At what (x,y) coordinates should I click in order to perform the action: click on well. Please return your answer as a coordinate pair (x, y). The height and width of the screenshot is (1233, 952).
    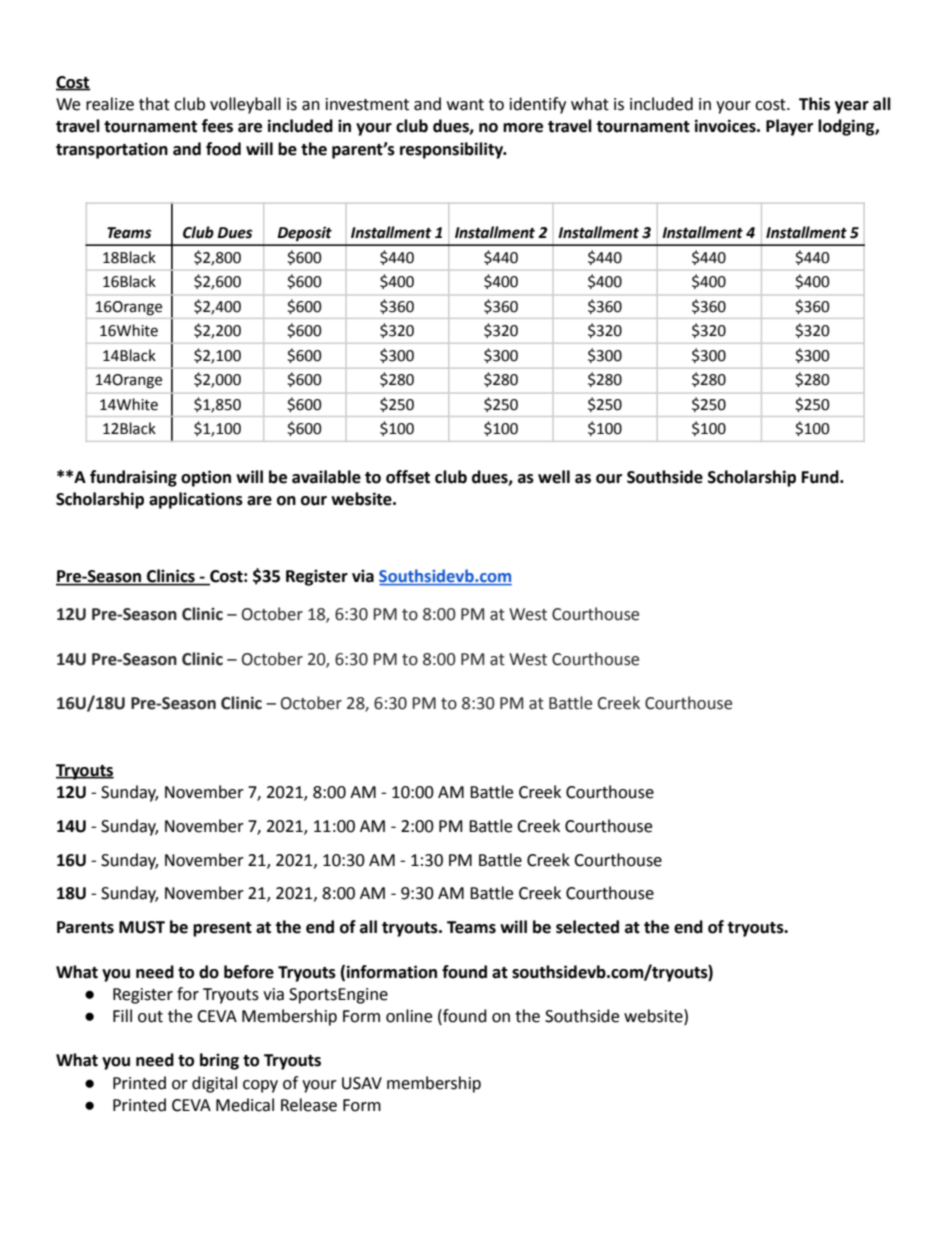
    Looking at the image, I should click on (554, 477).
